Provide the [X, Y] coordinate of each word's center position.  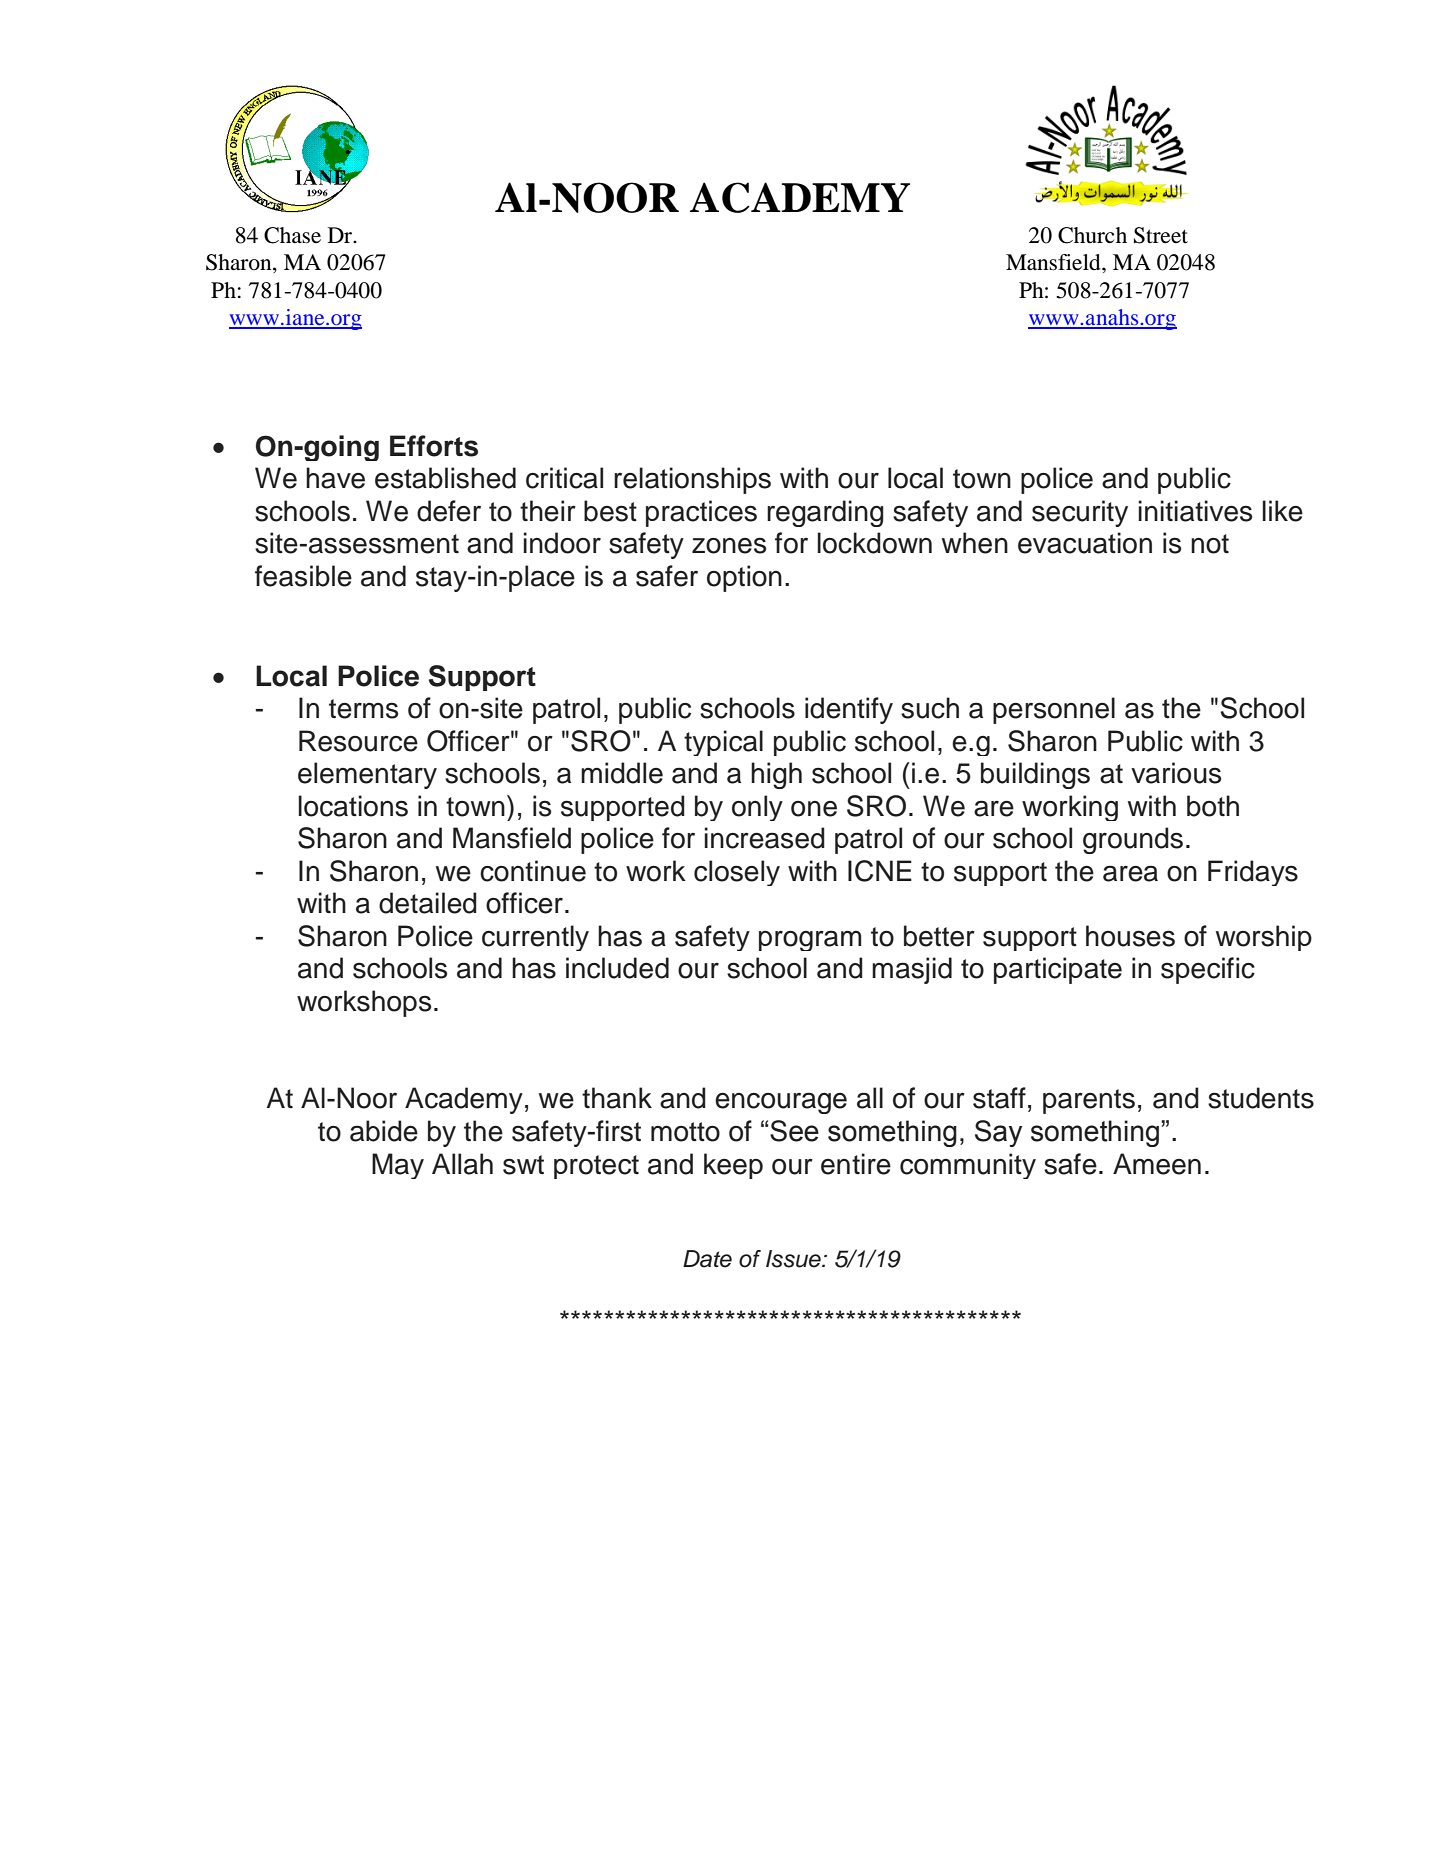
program [810, 940]
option [744, 578]
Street [1161, 235]
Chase [292, 235]
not [1210, 544]
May [398, 1166]
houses [1130, 936]
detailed [428, 903]
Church [1092, 235]
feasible [303, 576]
